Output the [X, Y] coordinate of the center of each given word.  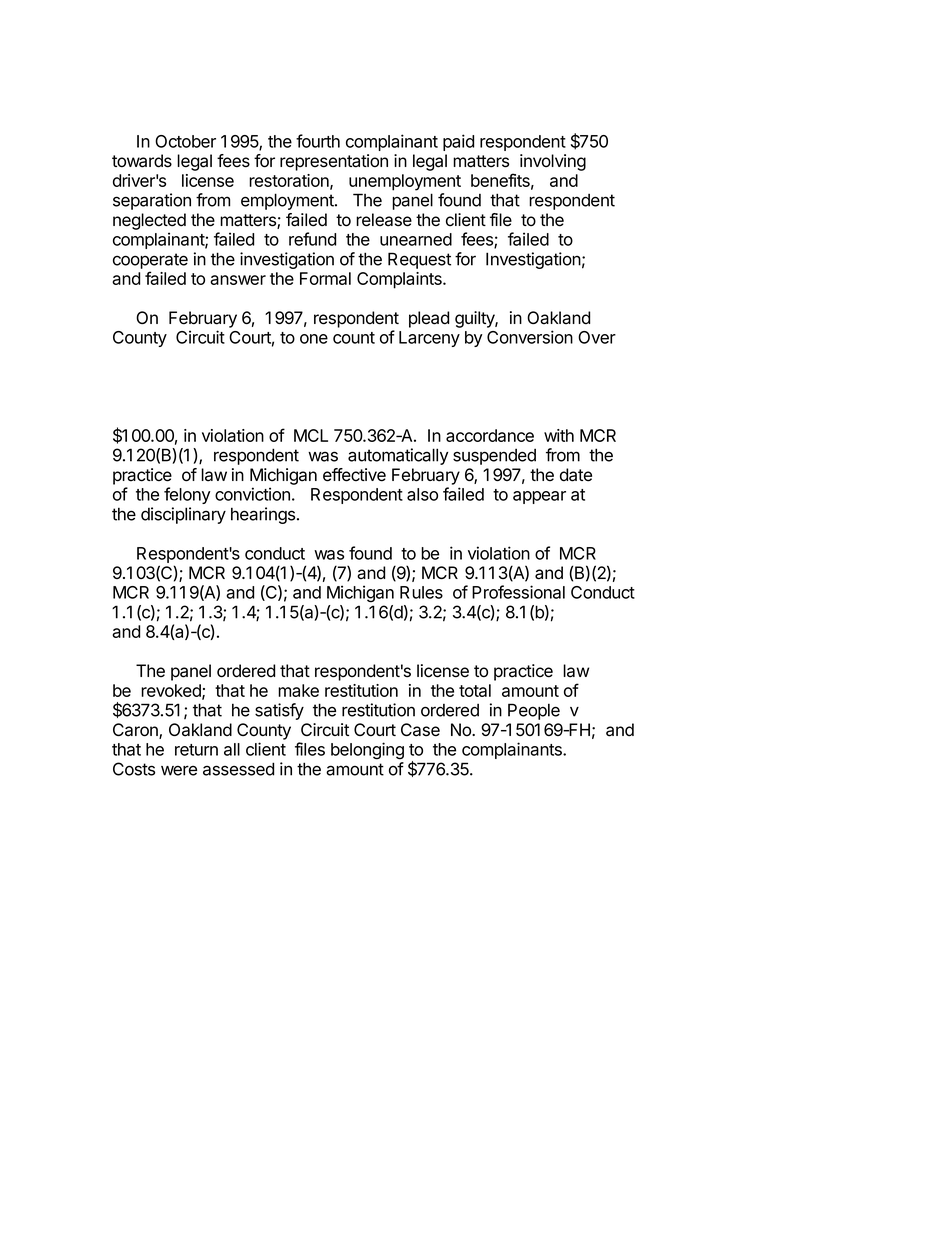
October [185, 141]
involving [553, 162]
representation [334, 162]
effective [354, 475]
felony [187, 495]
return [196, 750]
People [534, 711]
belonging [367, 751]
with [559, 435]
